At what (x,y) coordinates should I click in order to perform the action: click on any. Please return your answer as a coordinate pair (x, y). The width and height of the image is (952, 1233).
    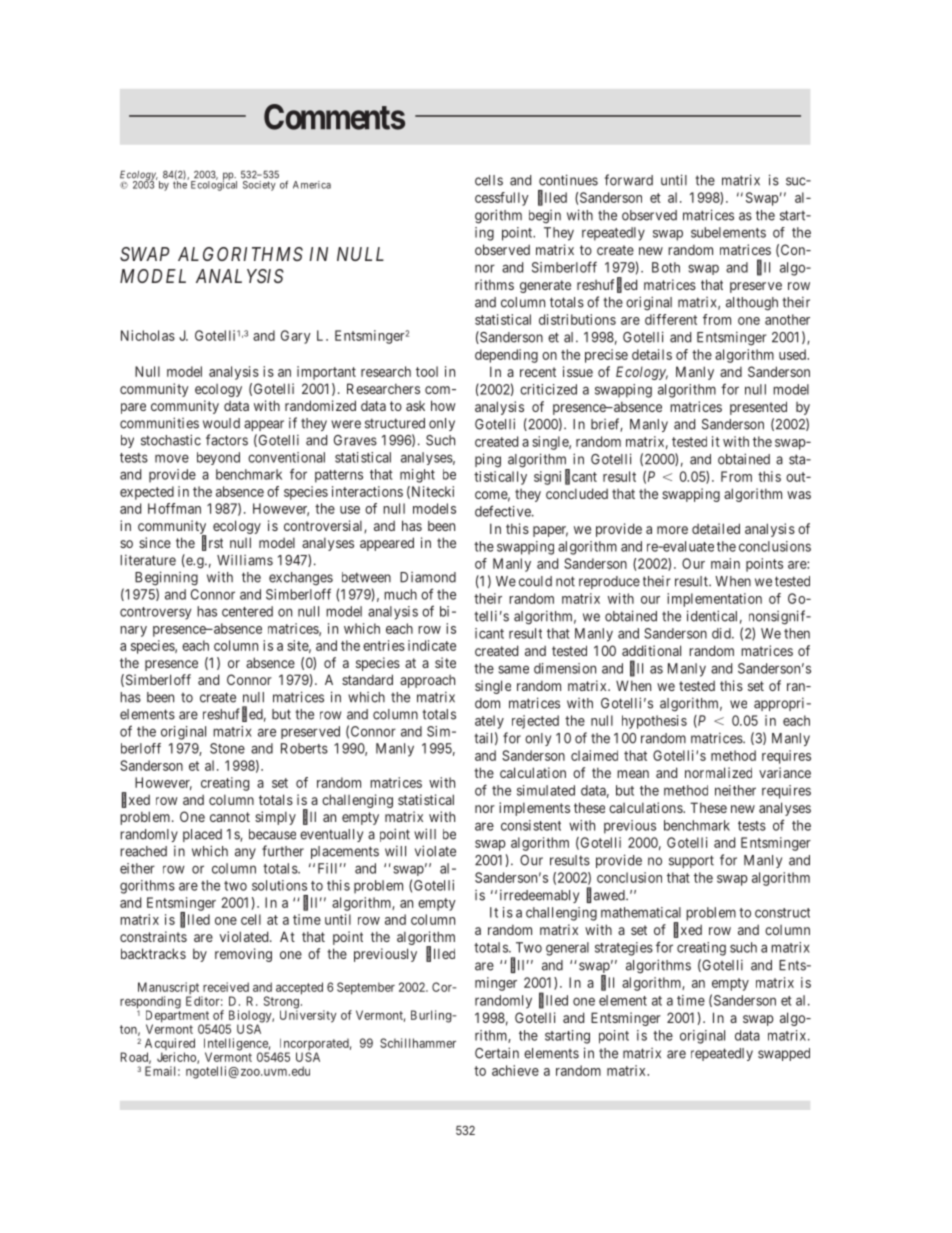
    Looking at the image, I should click on (245, 853).
